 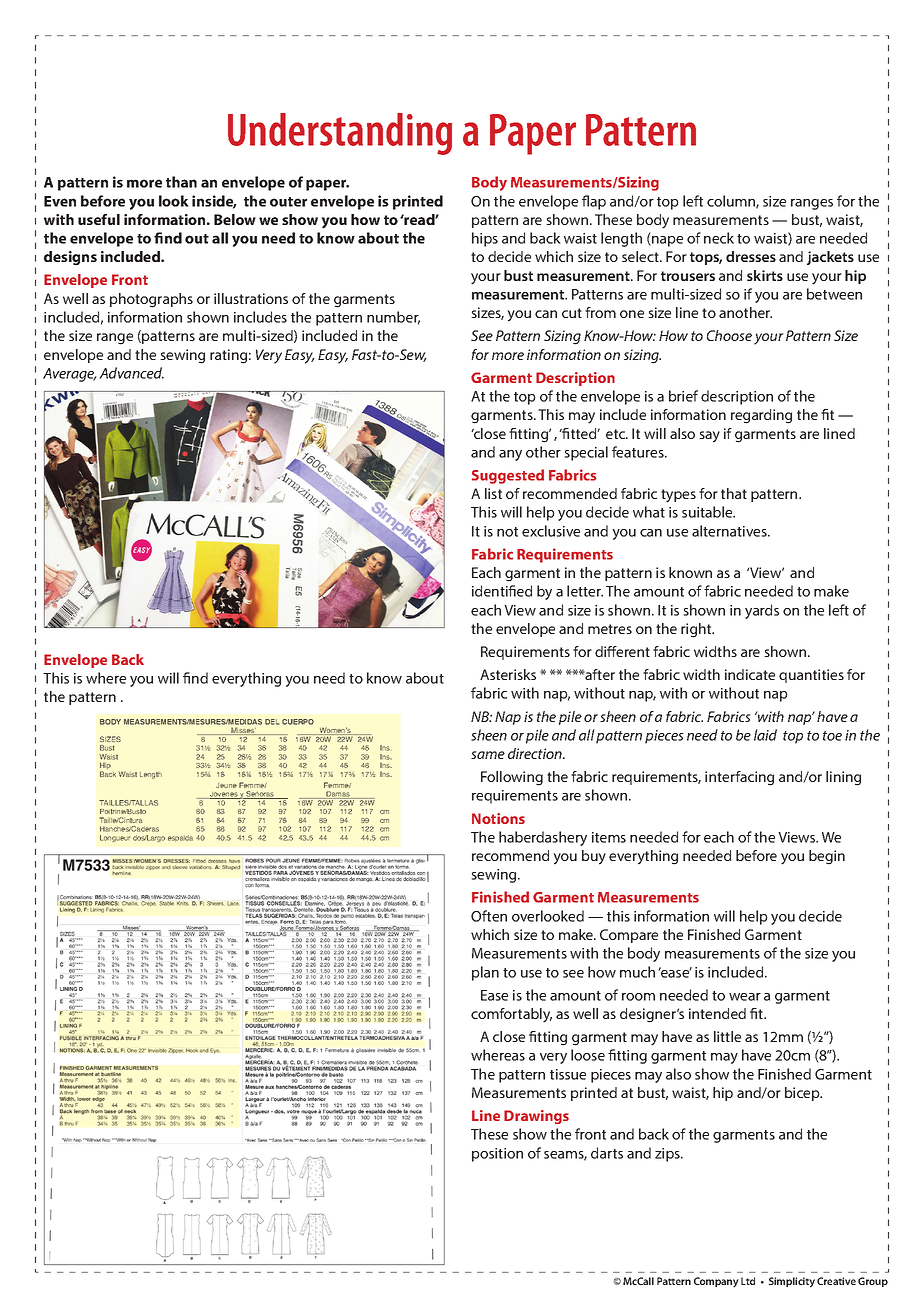 I want to click on Asterisks, so click(x=508, y=674).
